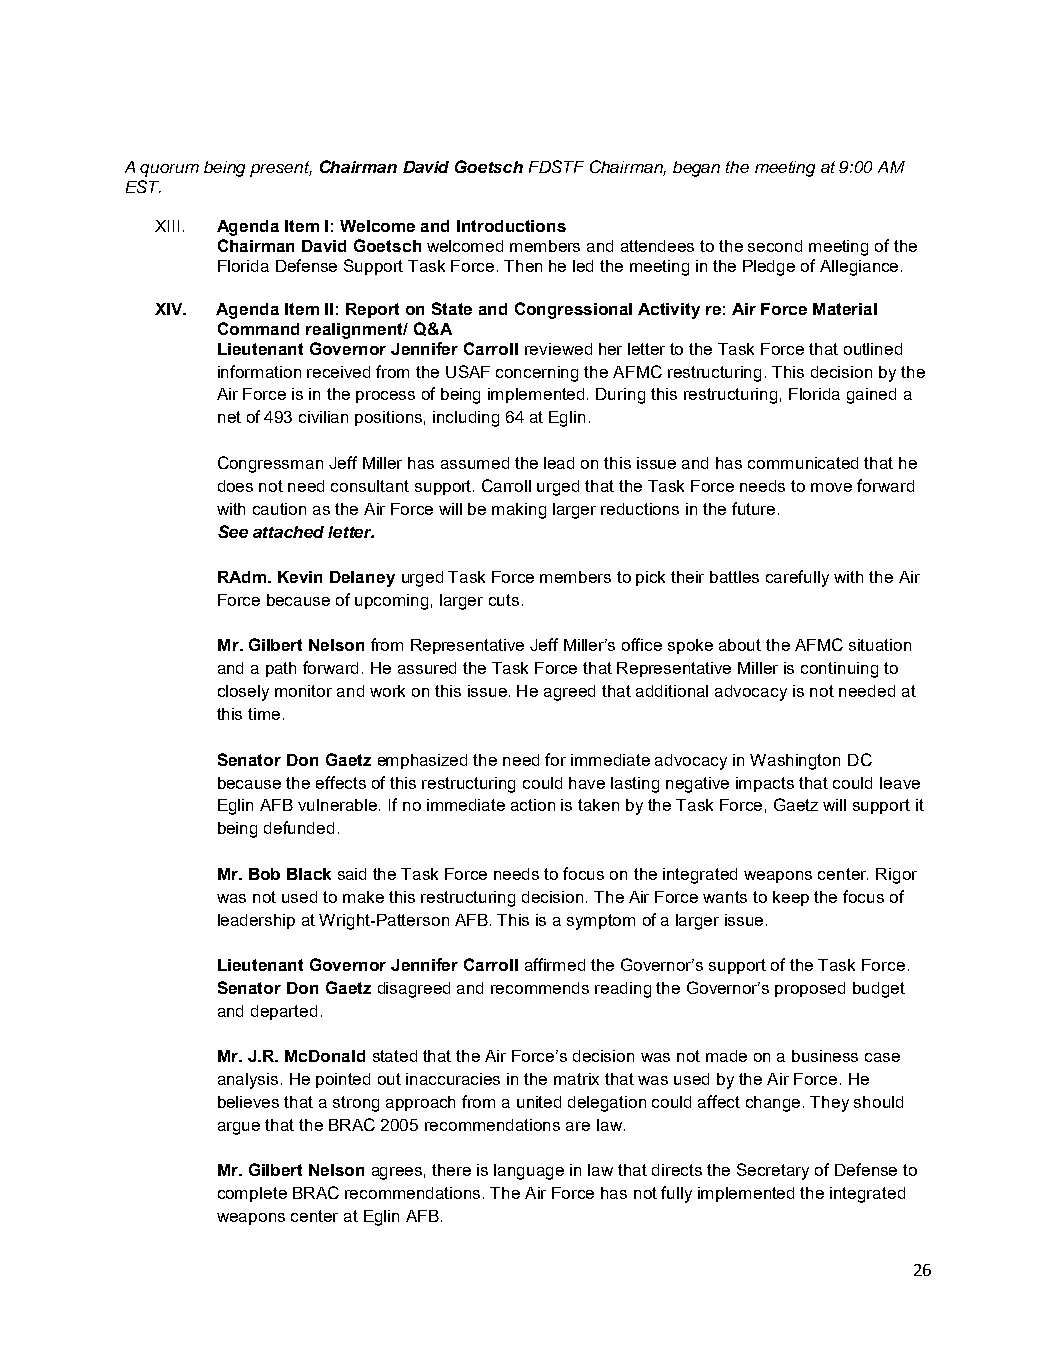 The height and width of the screenshot is (1367, 1056). What do you see at coordinates (775, 246) in the screenshot?
I see `second` at bounding box center [775, 246].
